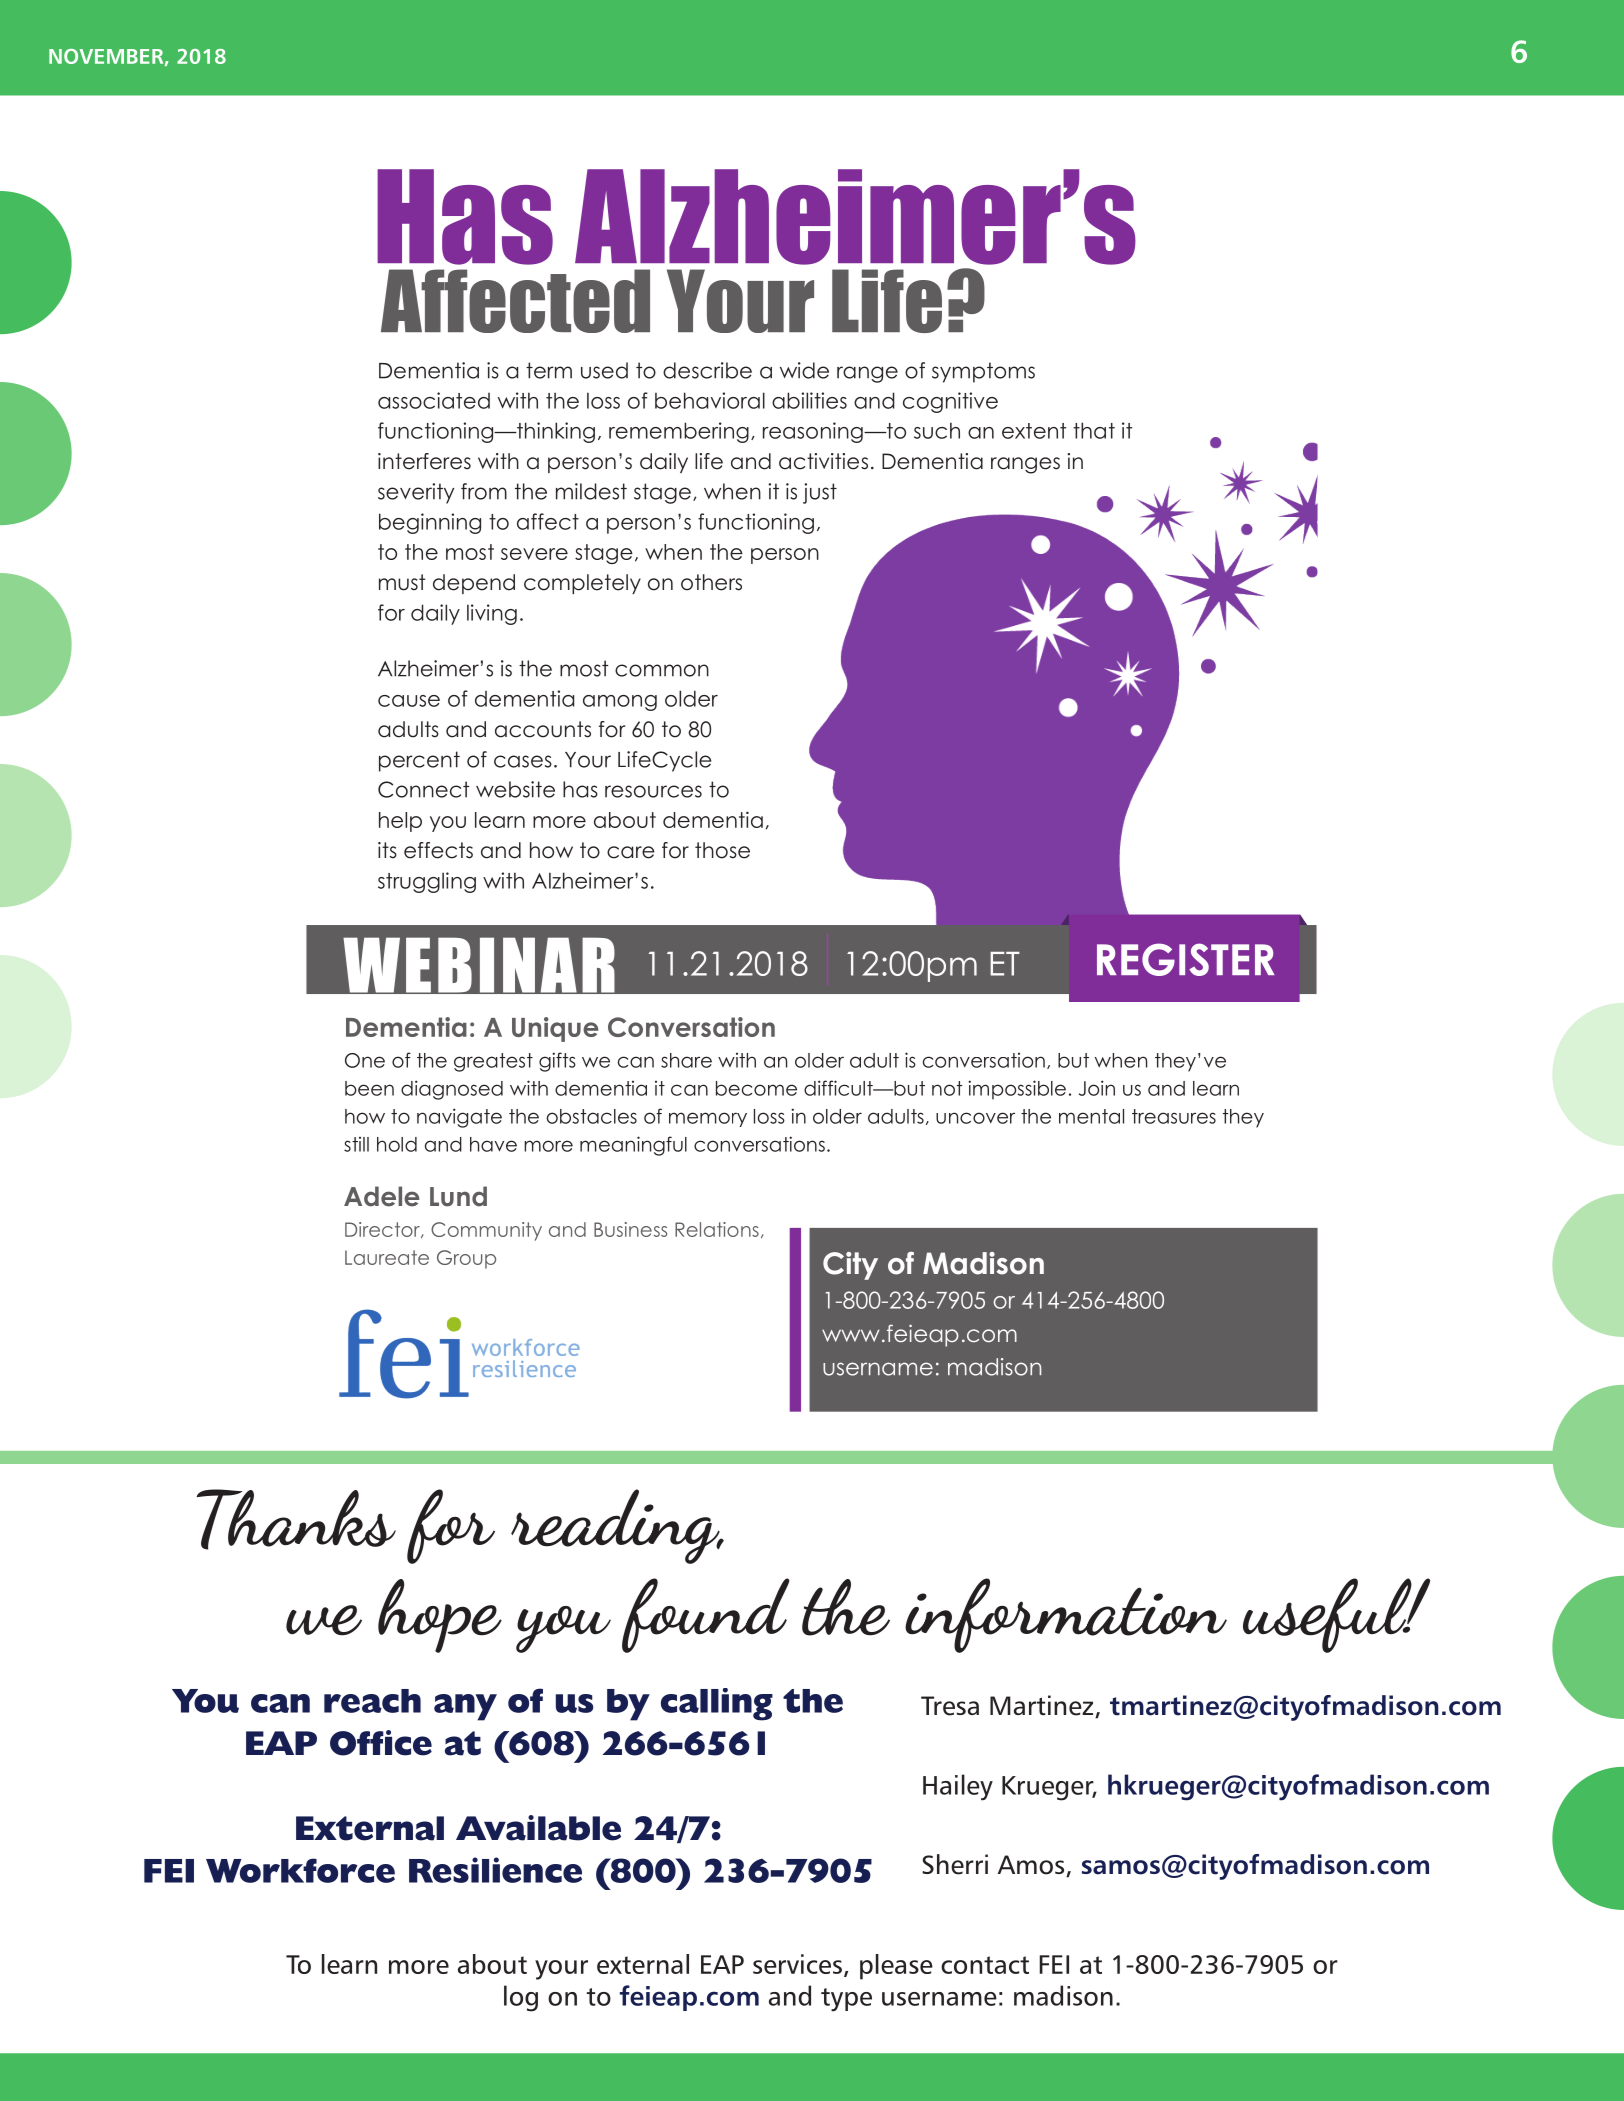 The image size is (1624, 2101). I want to click on abilities, so click(809, 400).
